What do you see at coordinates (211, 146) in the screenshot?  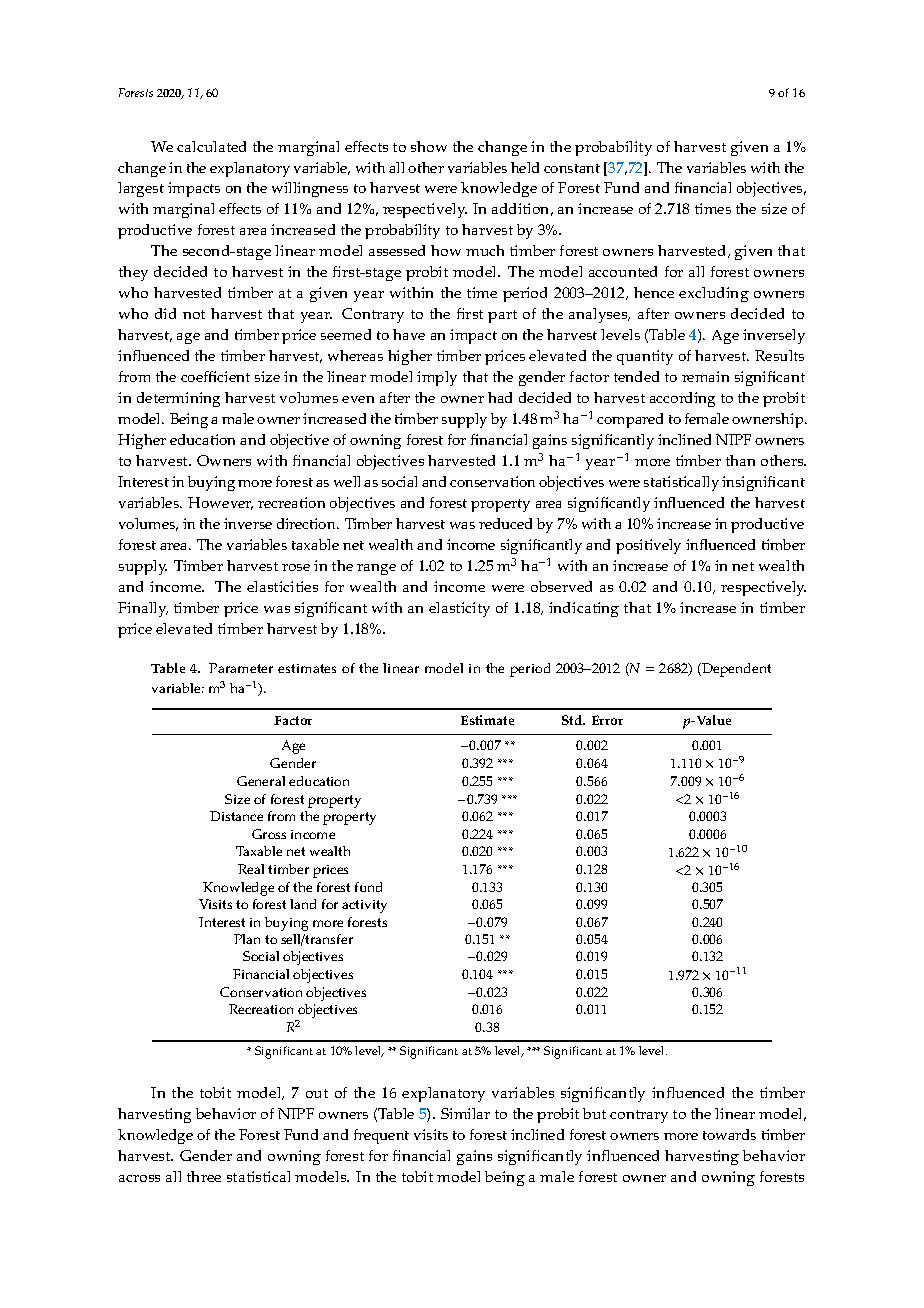 I see `calculated` at bounding box center [211, 146].
